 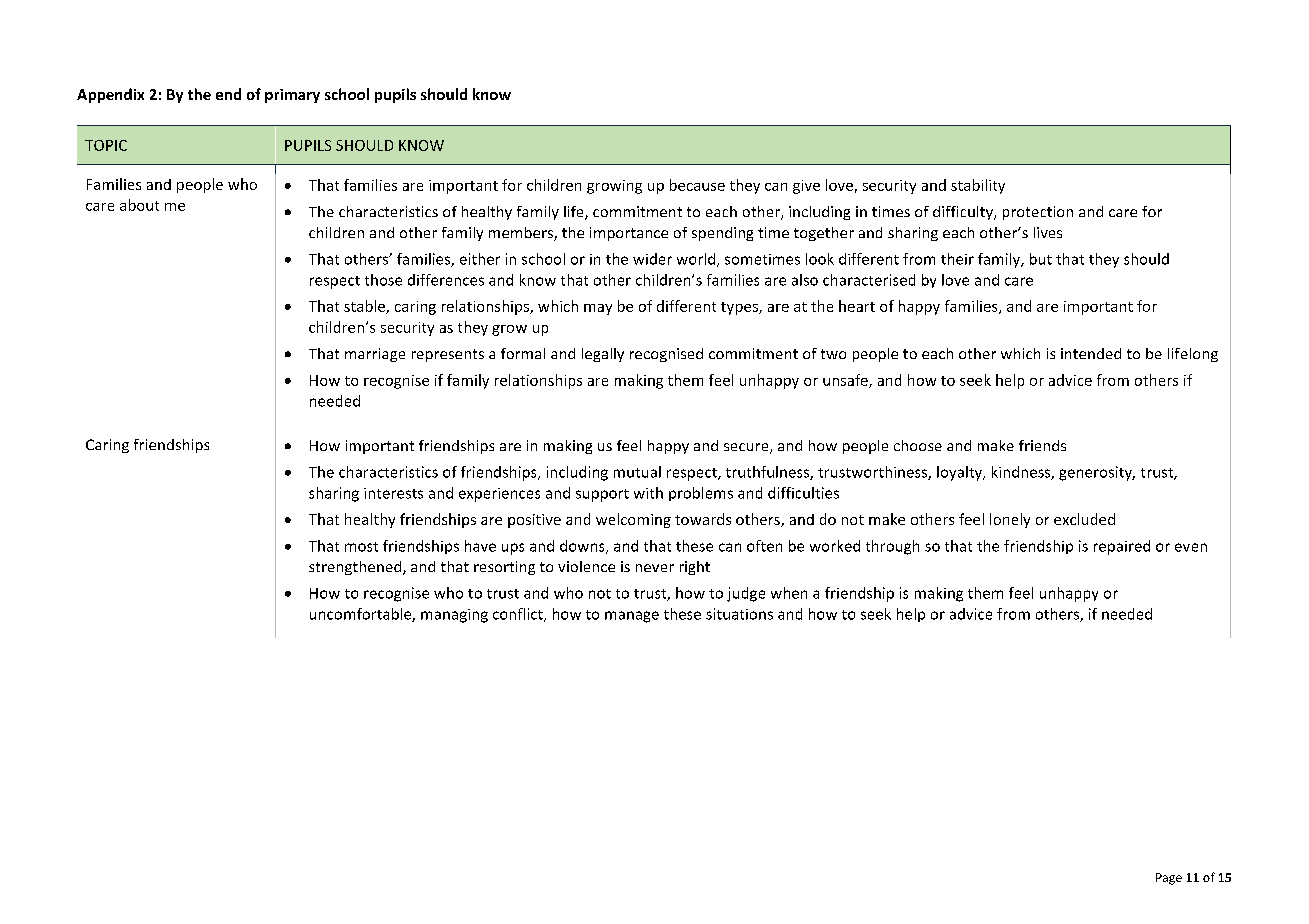 What do you see at coordinates (393, 493) in the image?
I see `interests` at bounding box center [393, 493].
